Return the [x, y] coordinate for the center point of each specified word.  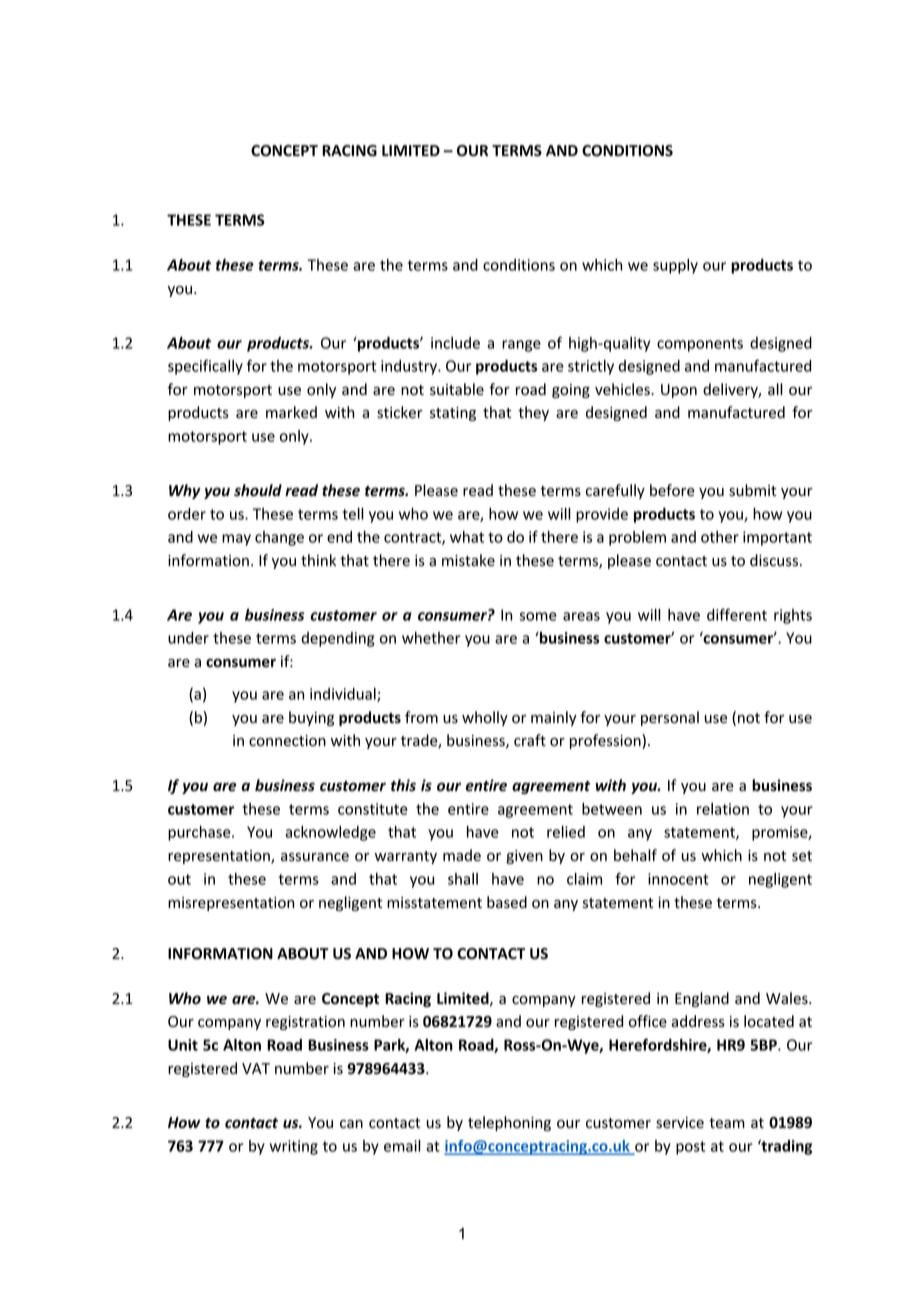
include [455, 343]
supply [675, 266]
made [462, 855]
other [720, 537]
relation [723, 809]
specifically [205, 367]
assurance [315, 857]
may [236, 540]
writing [294, 1147]
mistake [468, 560]
